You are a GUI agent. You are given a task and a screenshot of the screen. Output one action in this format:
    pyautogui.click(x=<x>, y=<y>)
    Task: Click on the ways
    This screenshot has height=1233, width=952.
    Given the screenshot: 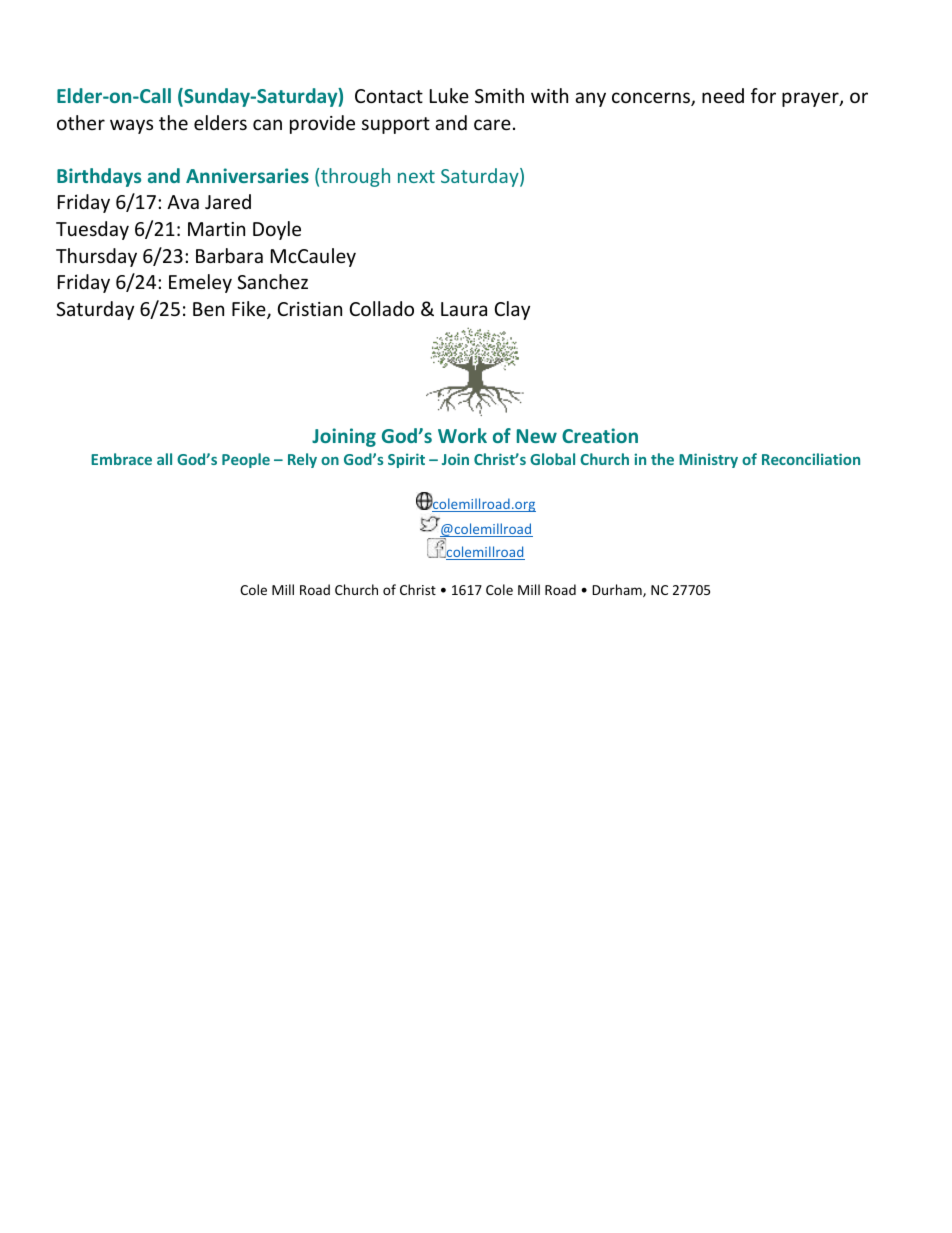 What is the action you would take?
    pyautogui.click(x=131, y=126)
